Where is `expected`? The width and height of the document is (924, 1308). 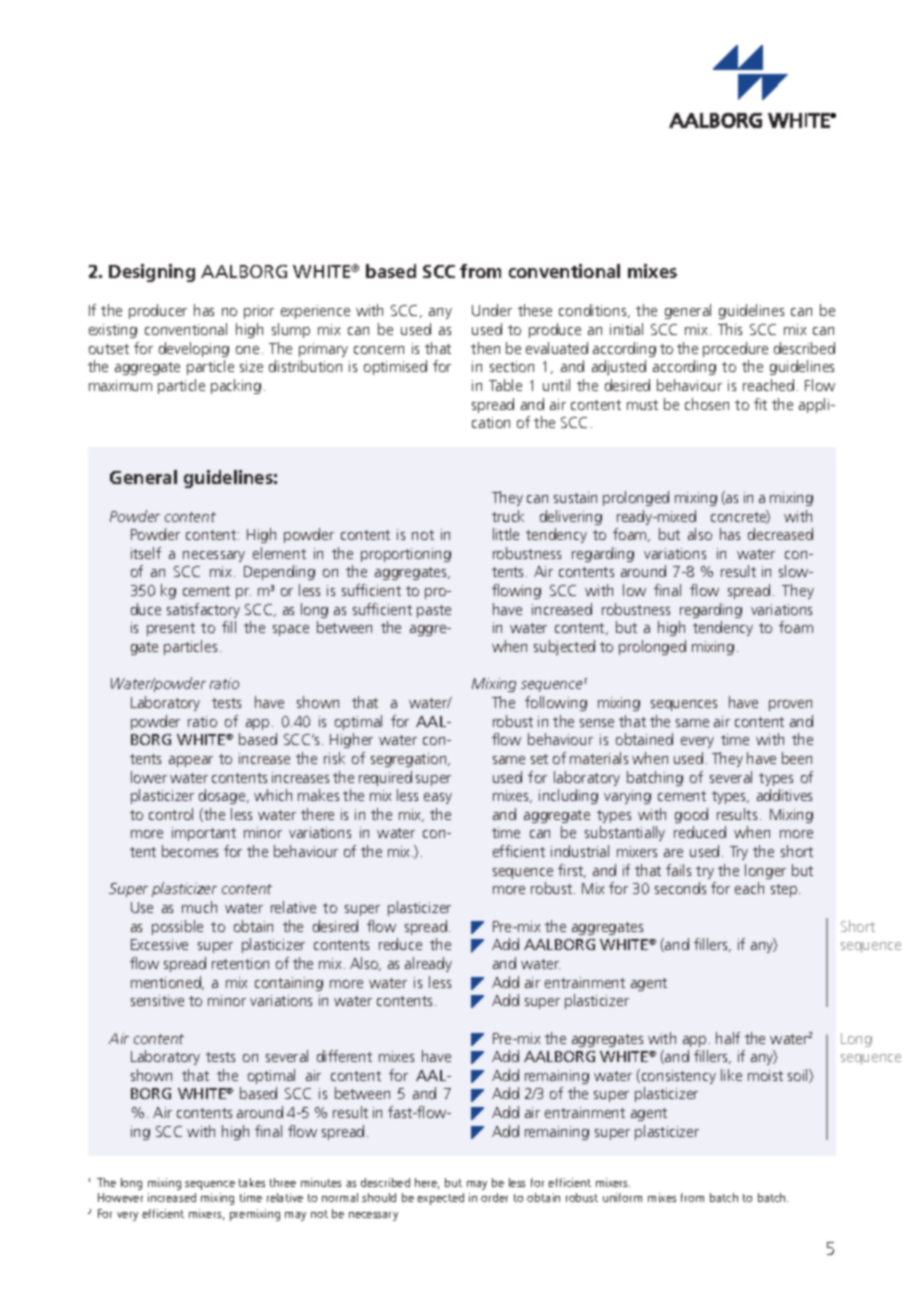
expected is located at coordinates (440, 1199).
